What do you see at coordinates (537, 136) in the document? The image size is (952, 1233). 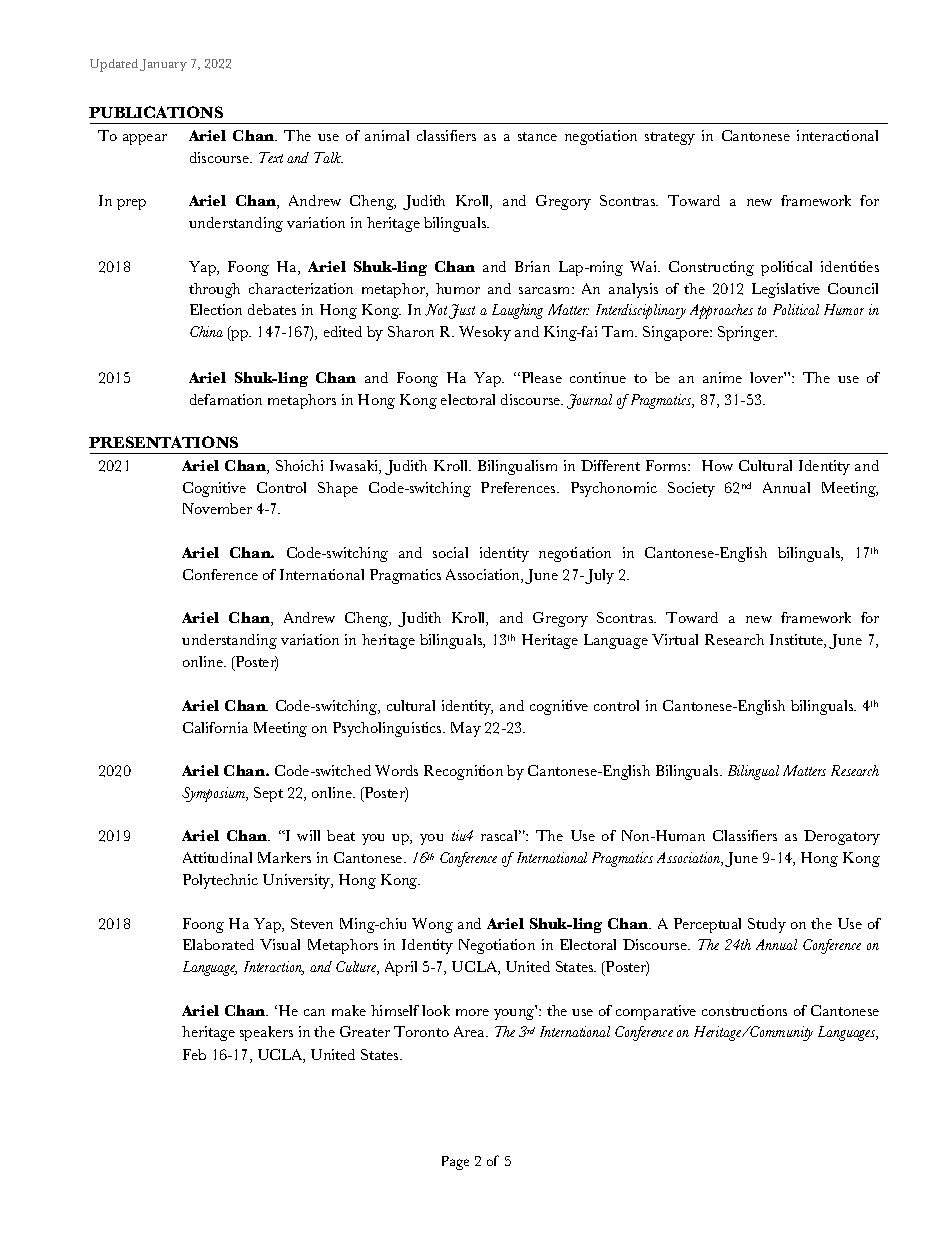 I see `stance` at bounding box center [537, 136].
